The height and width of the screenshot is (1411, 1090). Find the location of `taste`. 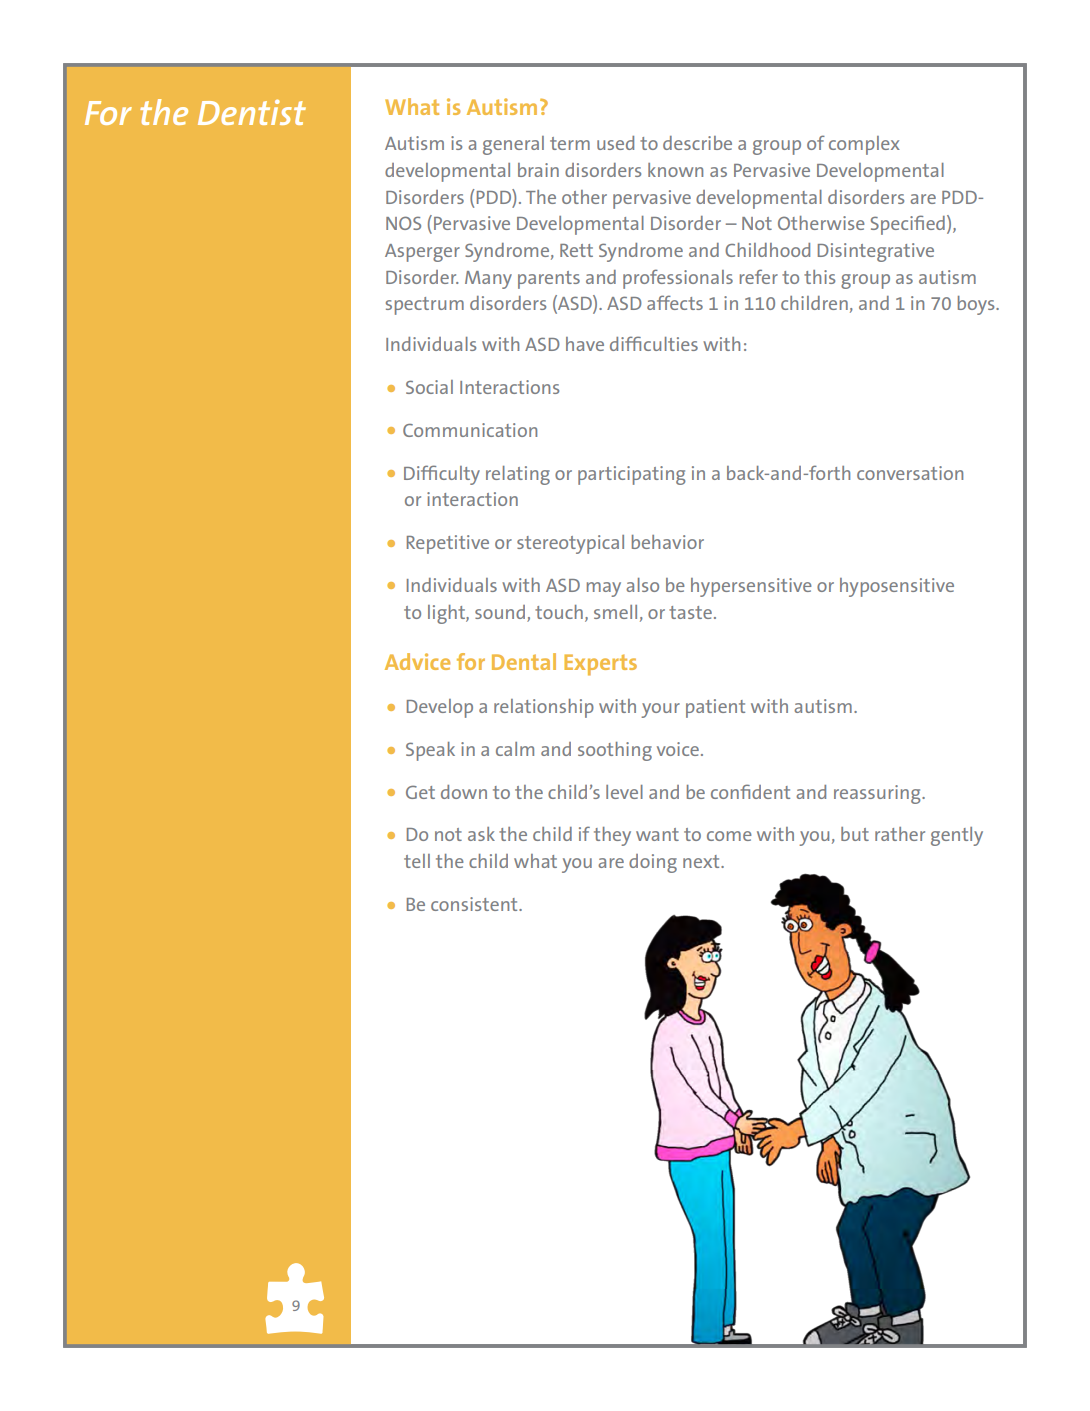

taste is located at coordinates (690, 612).
